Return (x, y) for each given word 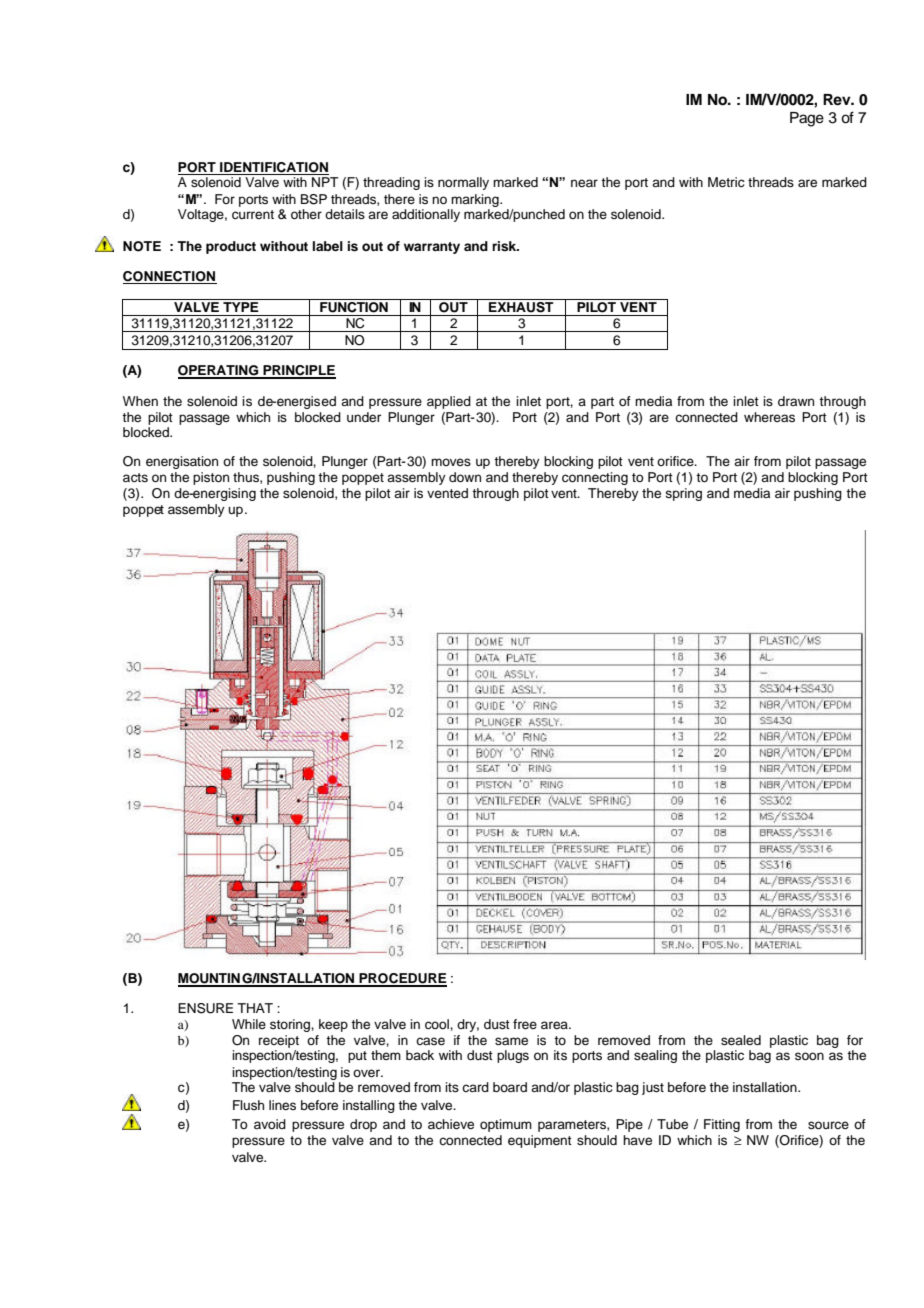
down (465, 477)
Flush (248, 1105)
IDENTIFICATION (273, 168)
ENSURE (205, 1008)
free (525, 1024)
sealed (741, 1040)
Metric (726, 182)
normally (463, 183)
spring (683, 494)
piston (211, 478)
